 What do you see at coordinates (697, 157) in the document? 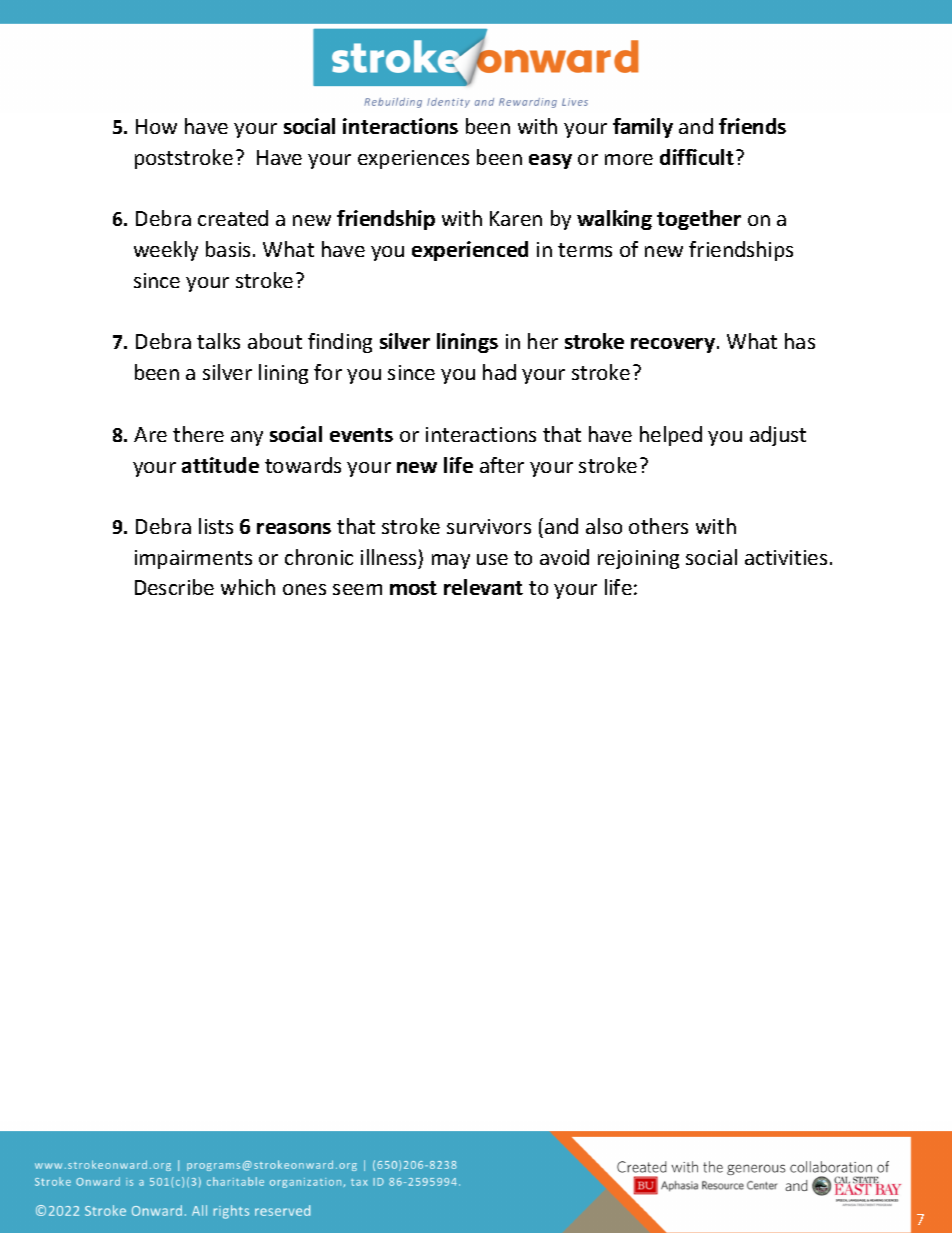
I see `difficult` at bounding box center [697, 157].
